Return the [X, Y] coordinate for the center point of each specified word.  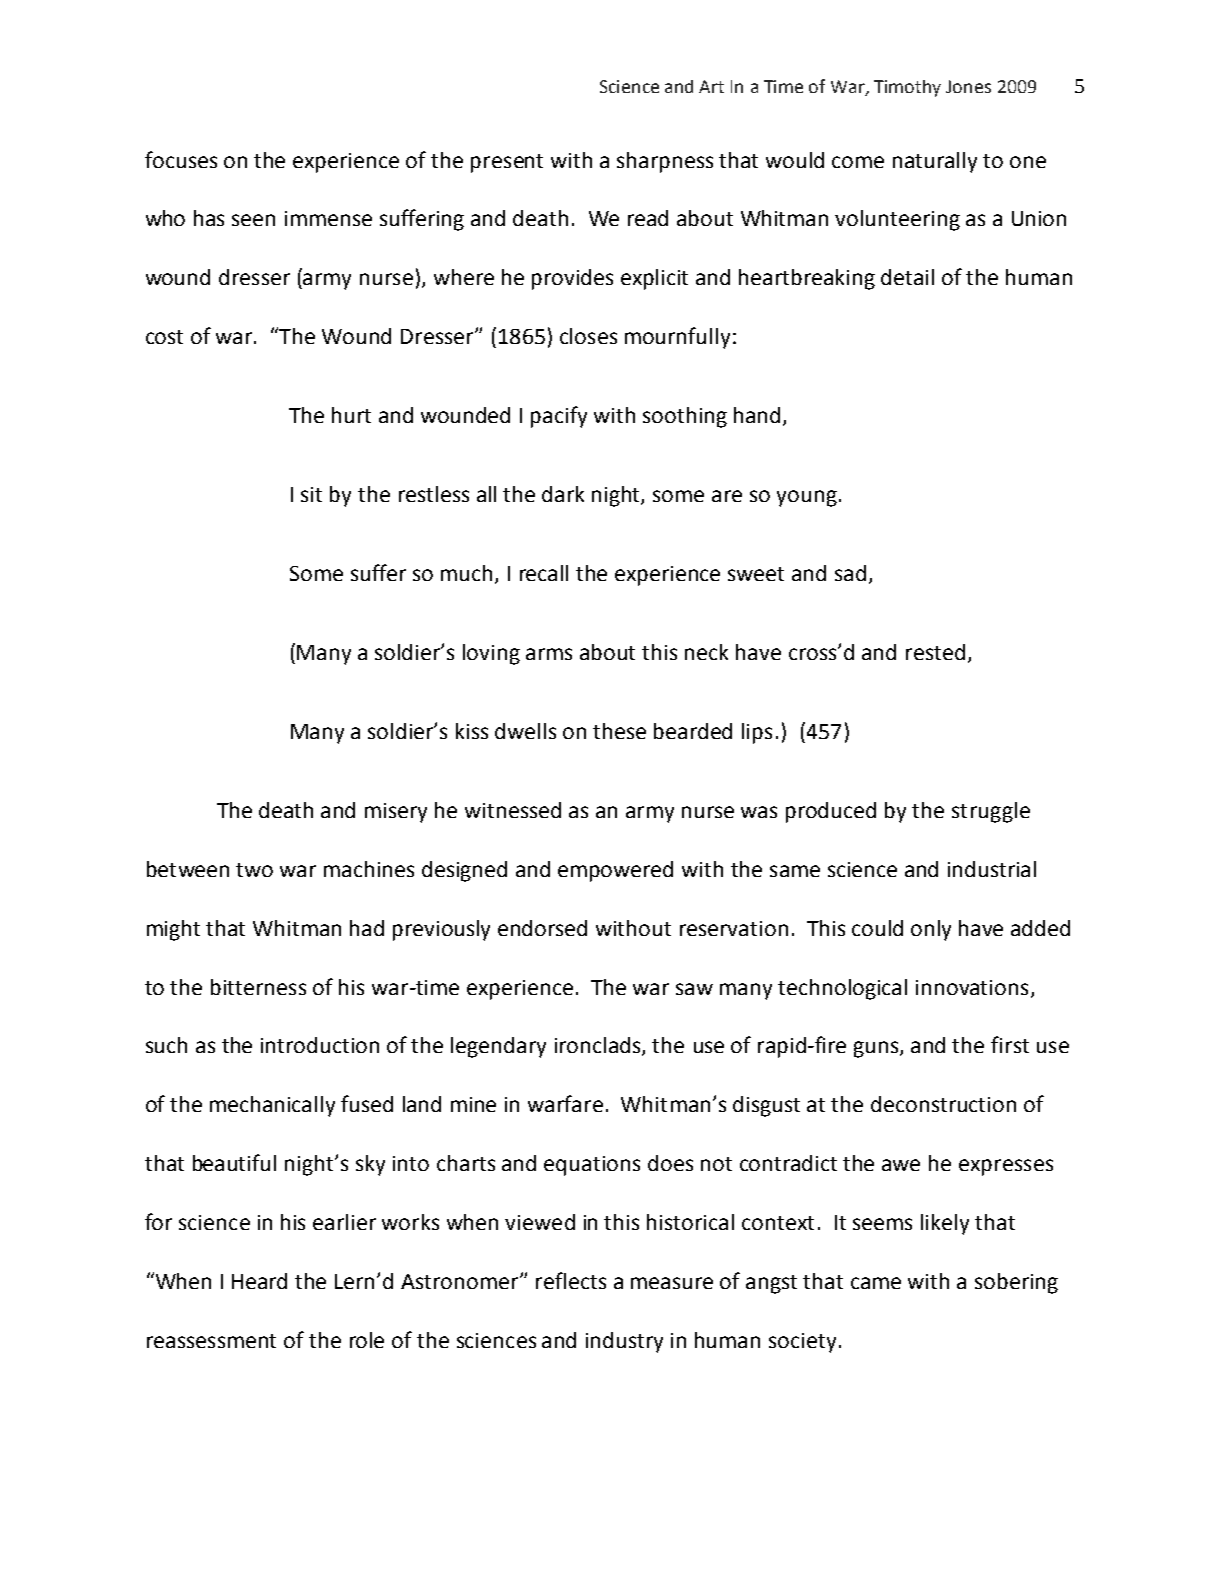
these [619, 731]
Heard [259, 1281]
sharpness [665, 162]
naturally [935, 162]
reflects [571, 1280]
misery [396, 813]
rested [935, 652]
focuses [181, 159]
